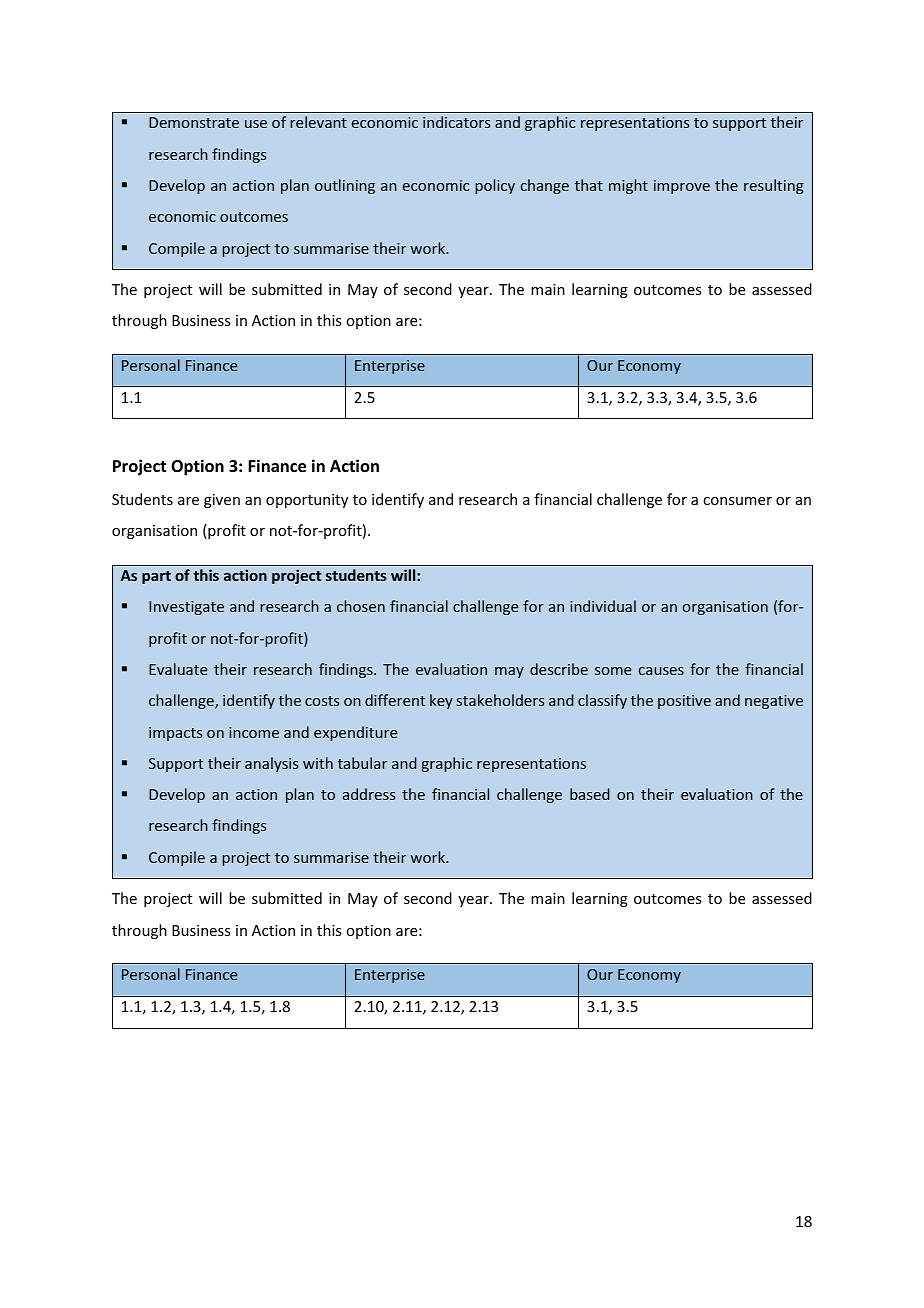 The width and height of the page is (924, 1308). What do you see at coordinates (194, 122) in the page?
I see `Demonstrate` at bounding box center [194, 122].
